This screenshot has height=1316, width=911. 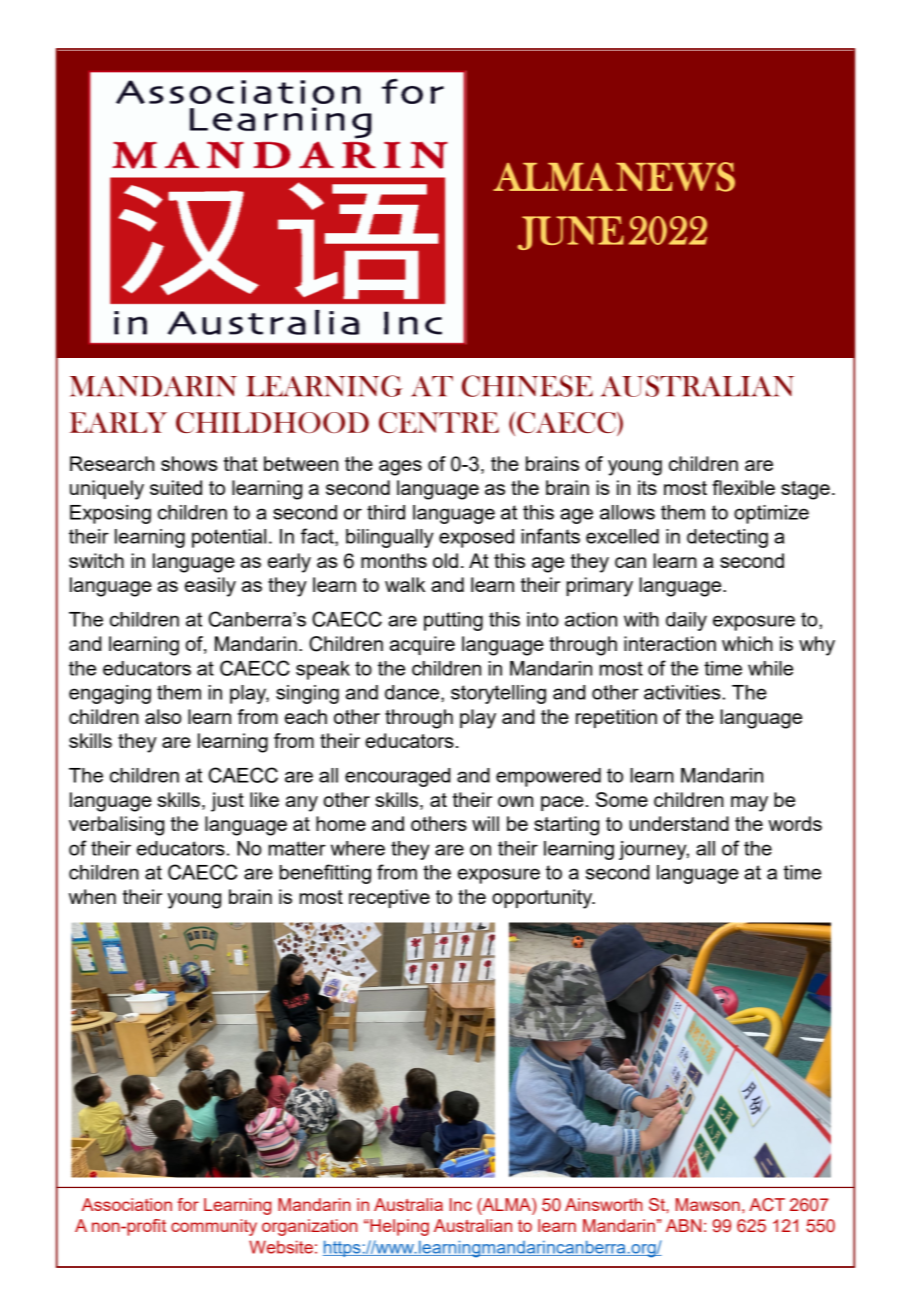 I want to click on shows, so click(x=189, y=463).
